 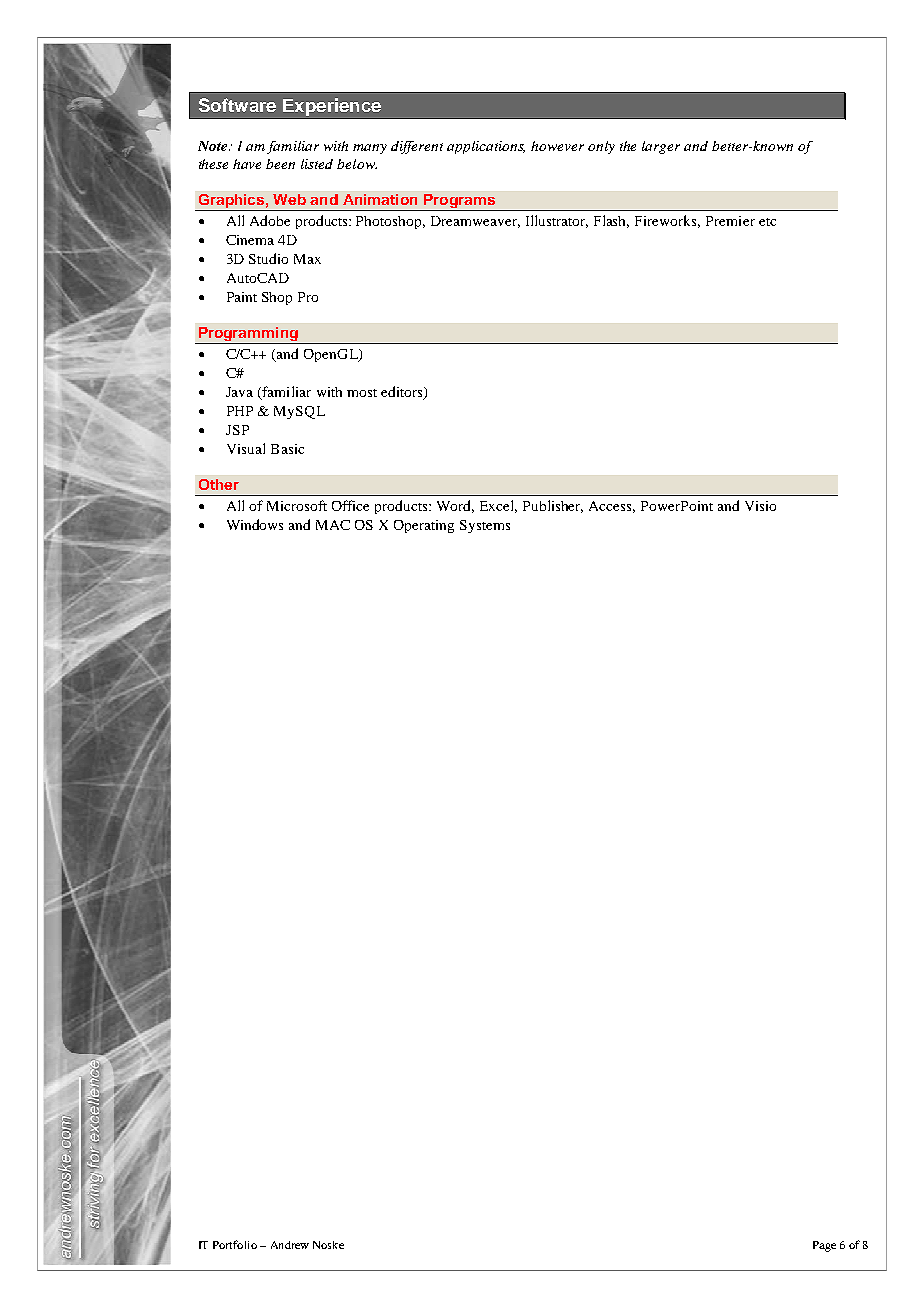 I want to click on Premier, so click(x=730, y=221).
